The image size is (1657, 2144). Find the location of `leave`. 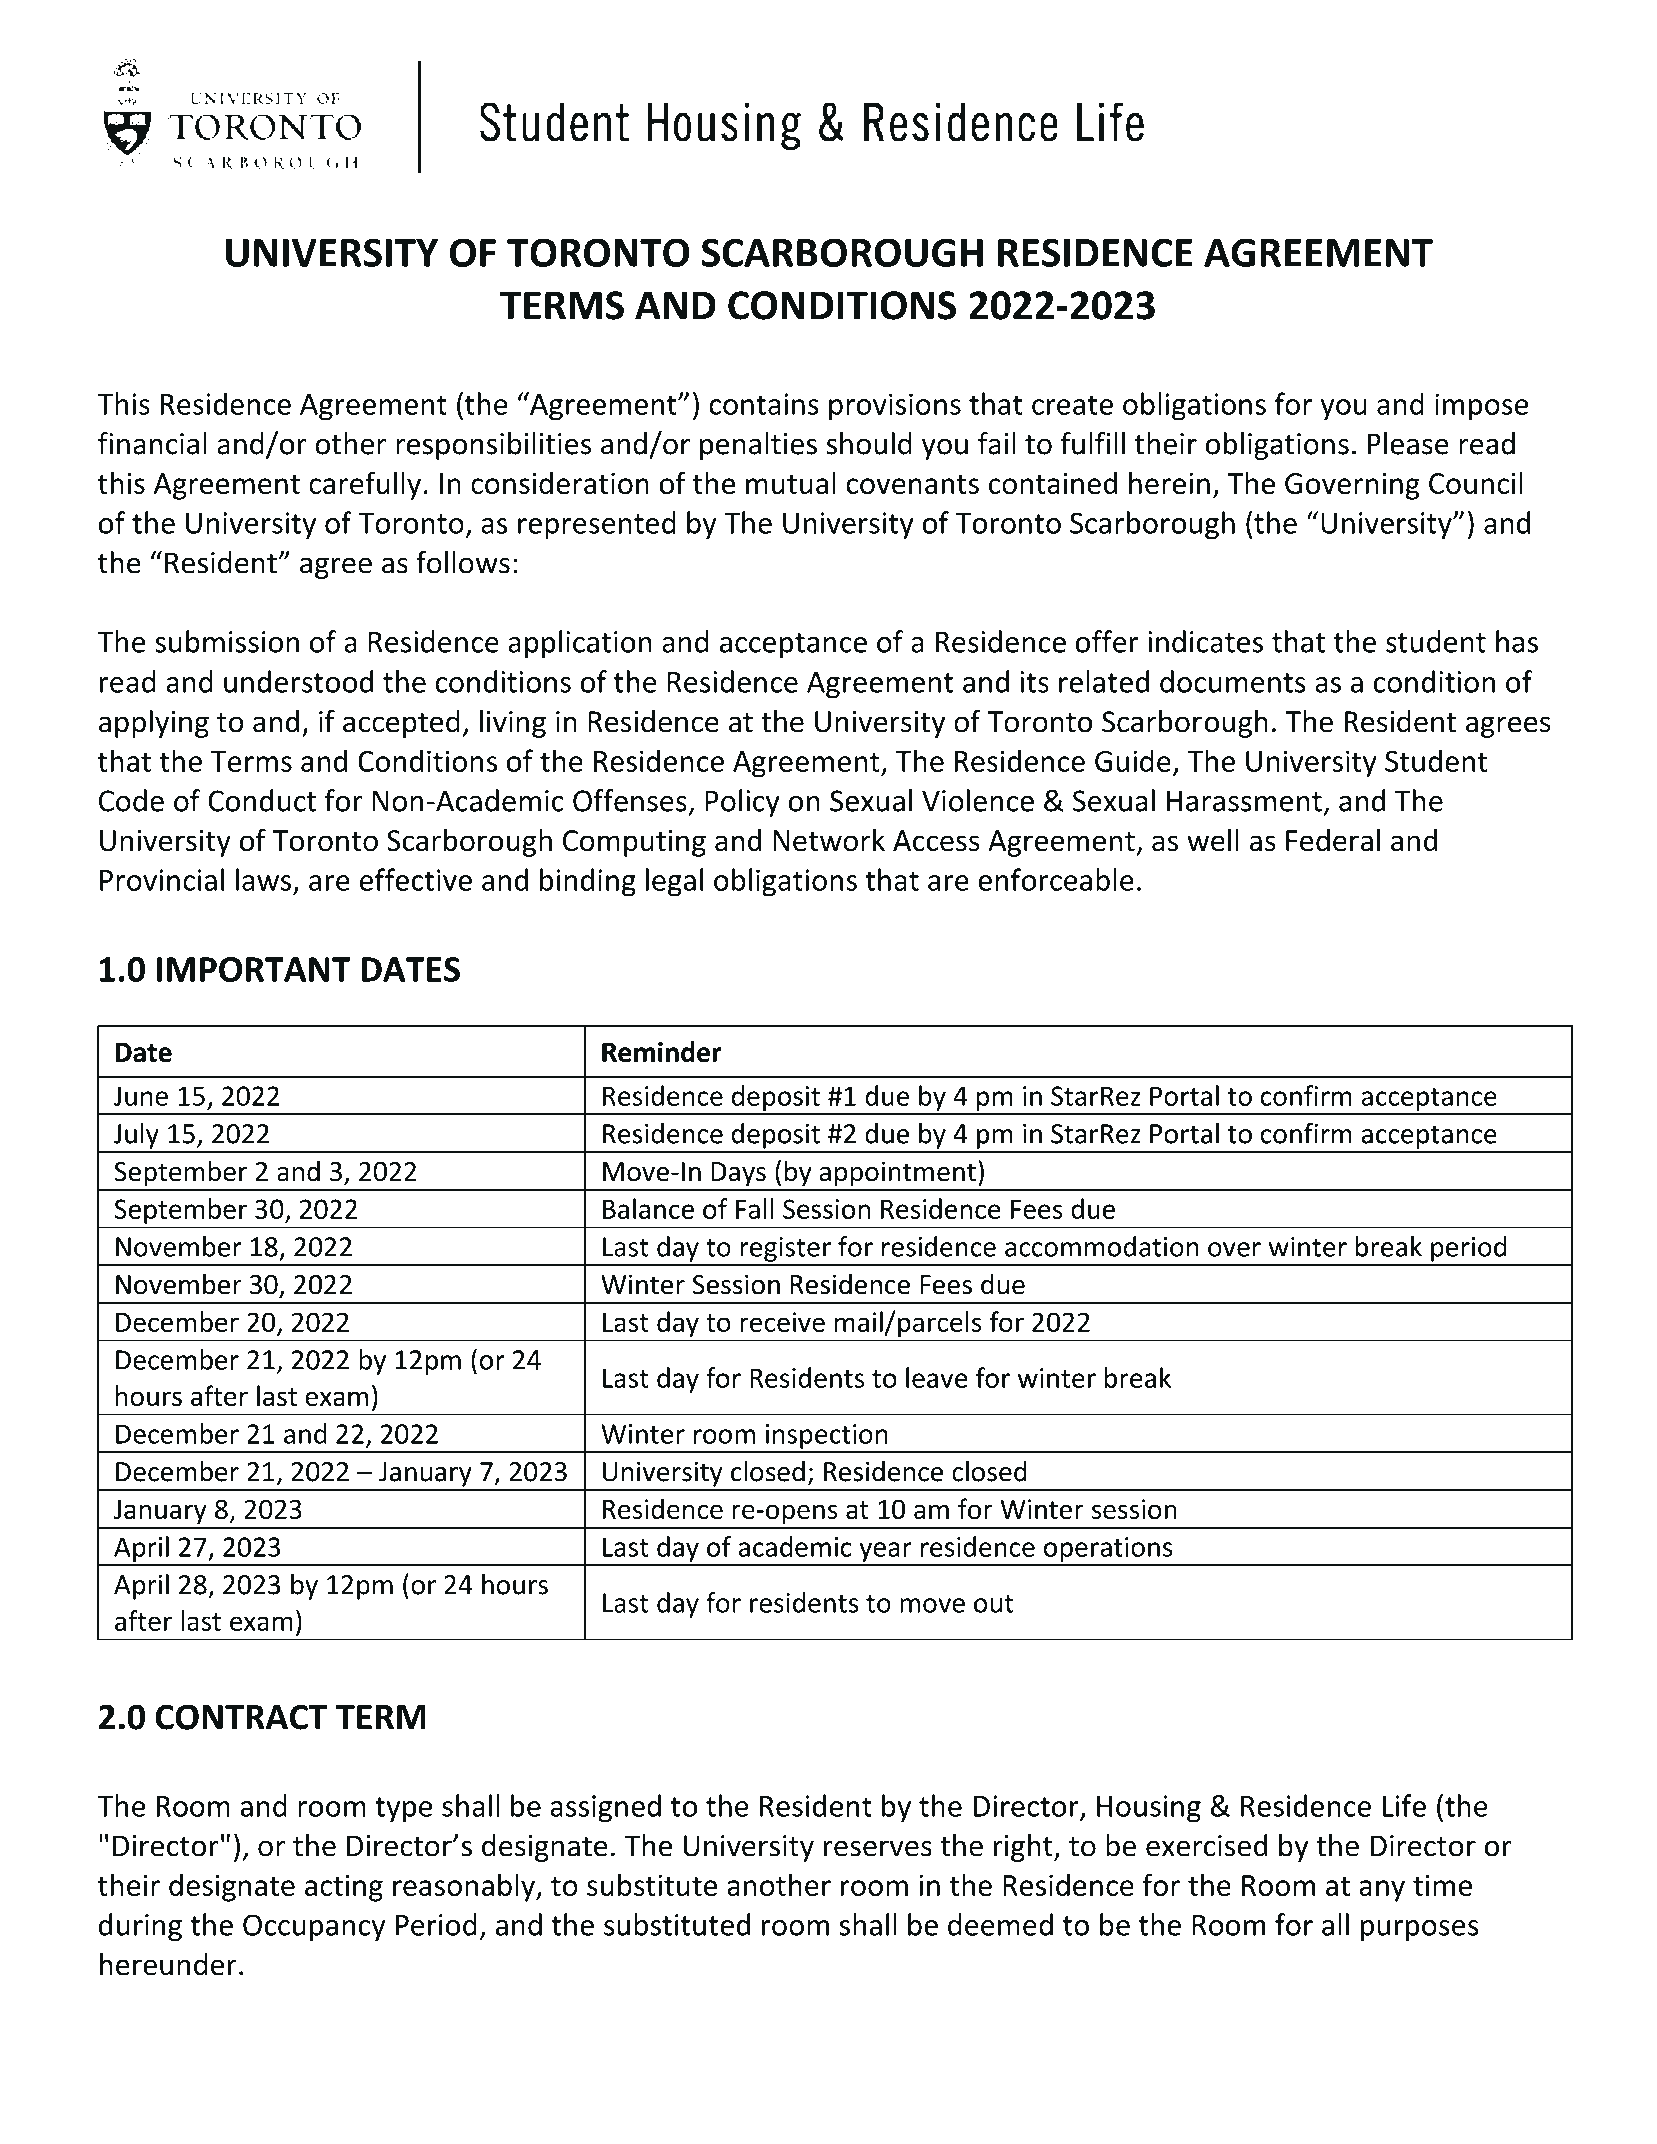

leave is located at coordinates (936, 1377).
